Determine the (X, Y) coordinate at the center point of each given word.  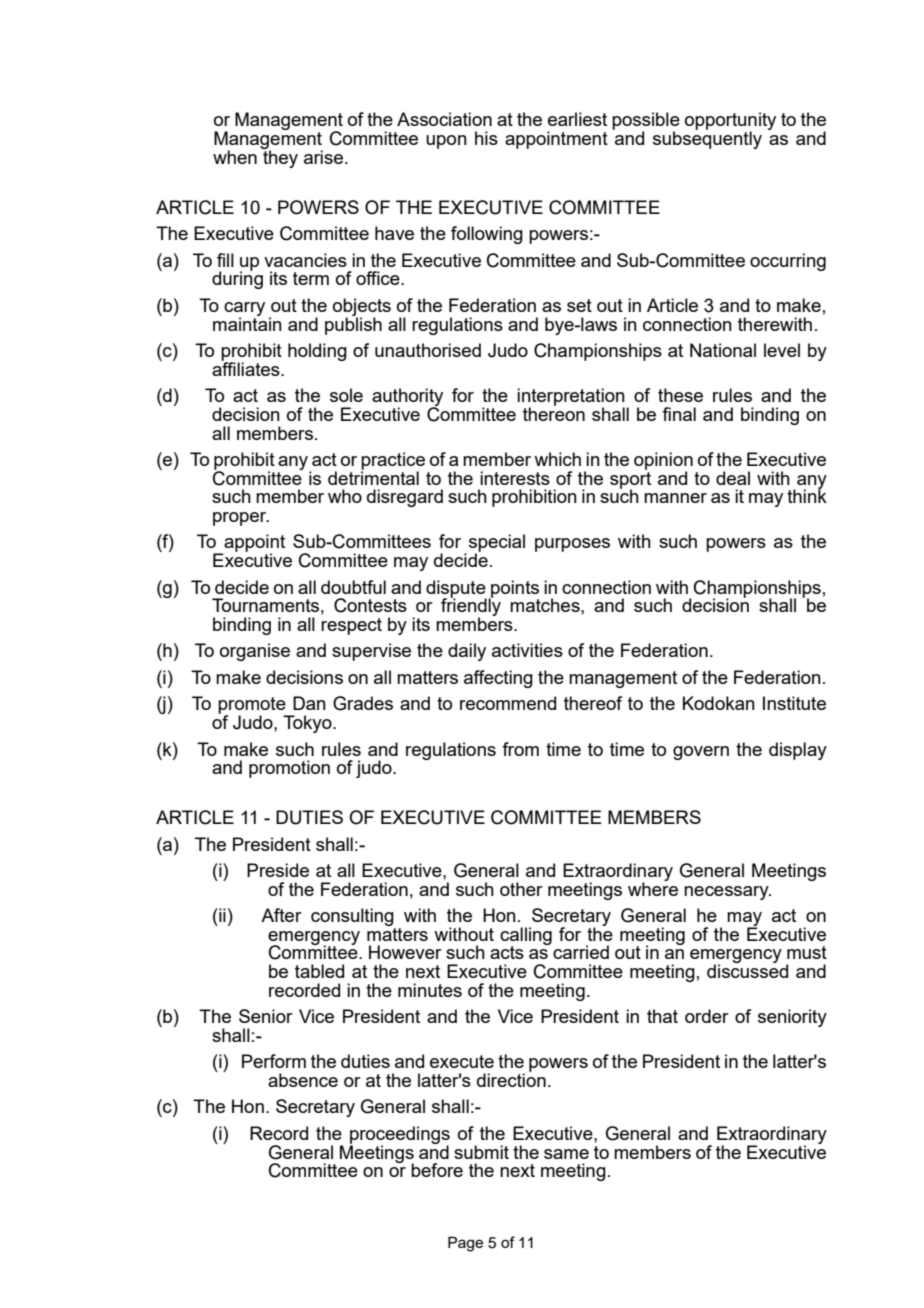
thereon (554, 413)
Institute (794, 703)
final (679, 414)
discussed (747, 970)
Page (465, 1244)
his (486, 138)
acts (507, 952)
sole (346, 395)
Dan (309, 703)
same (566, 1154)
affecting (498, 679)
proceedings (400, 1136)
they (279, 158)
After (281, 915)
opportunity (730, 122)
